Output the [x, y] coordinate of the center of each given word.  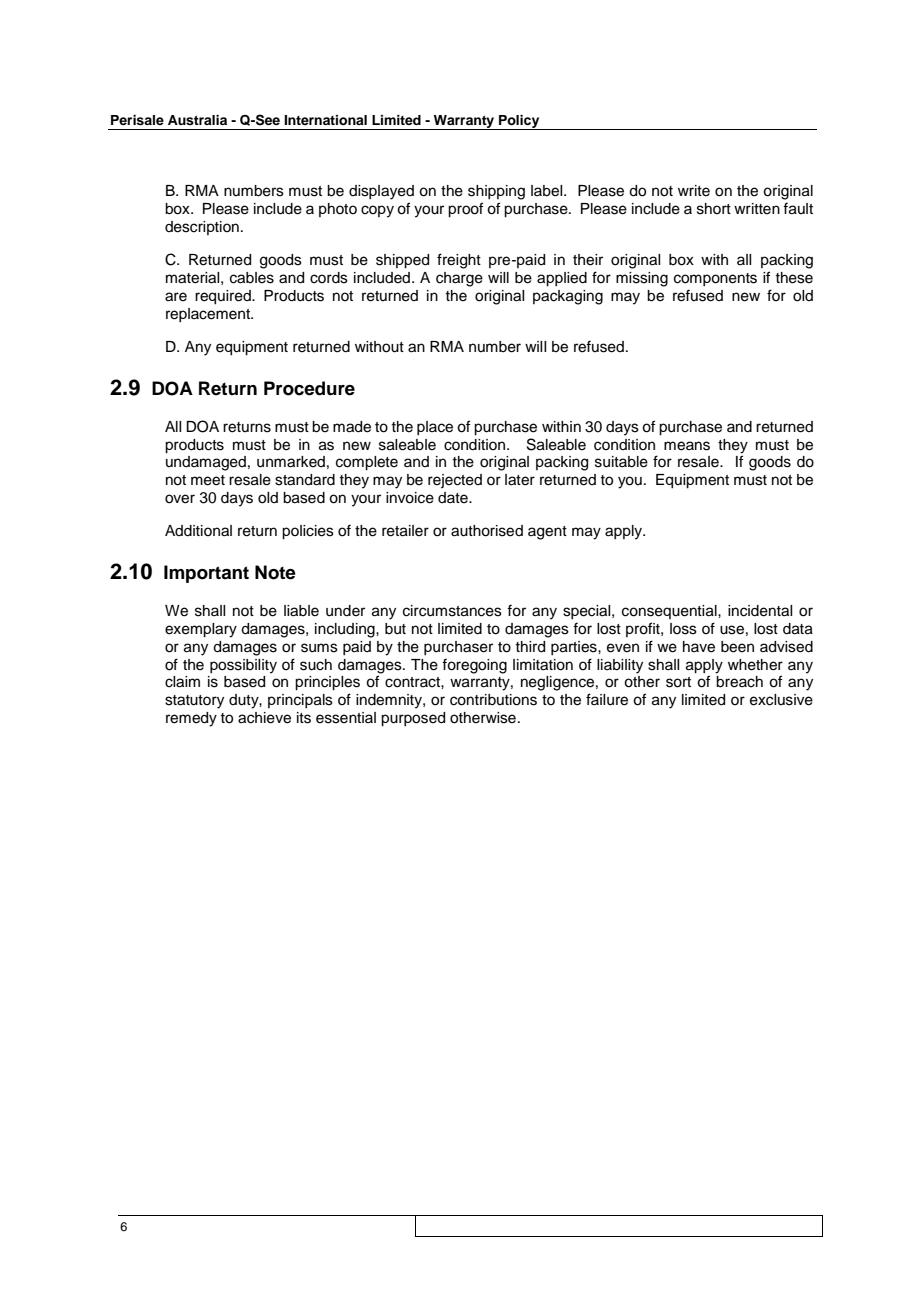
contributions [493, 700]
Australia [197, 120]
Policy [519, 122]
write [694, 191]
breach [739, 682]
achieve [264, 718]
